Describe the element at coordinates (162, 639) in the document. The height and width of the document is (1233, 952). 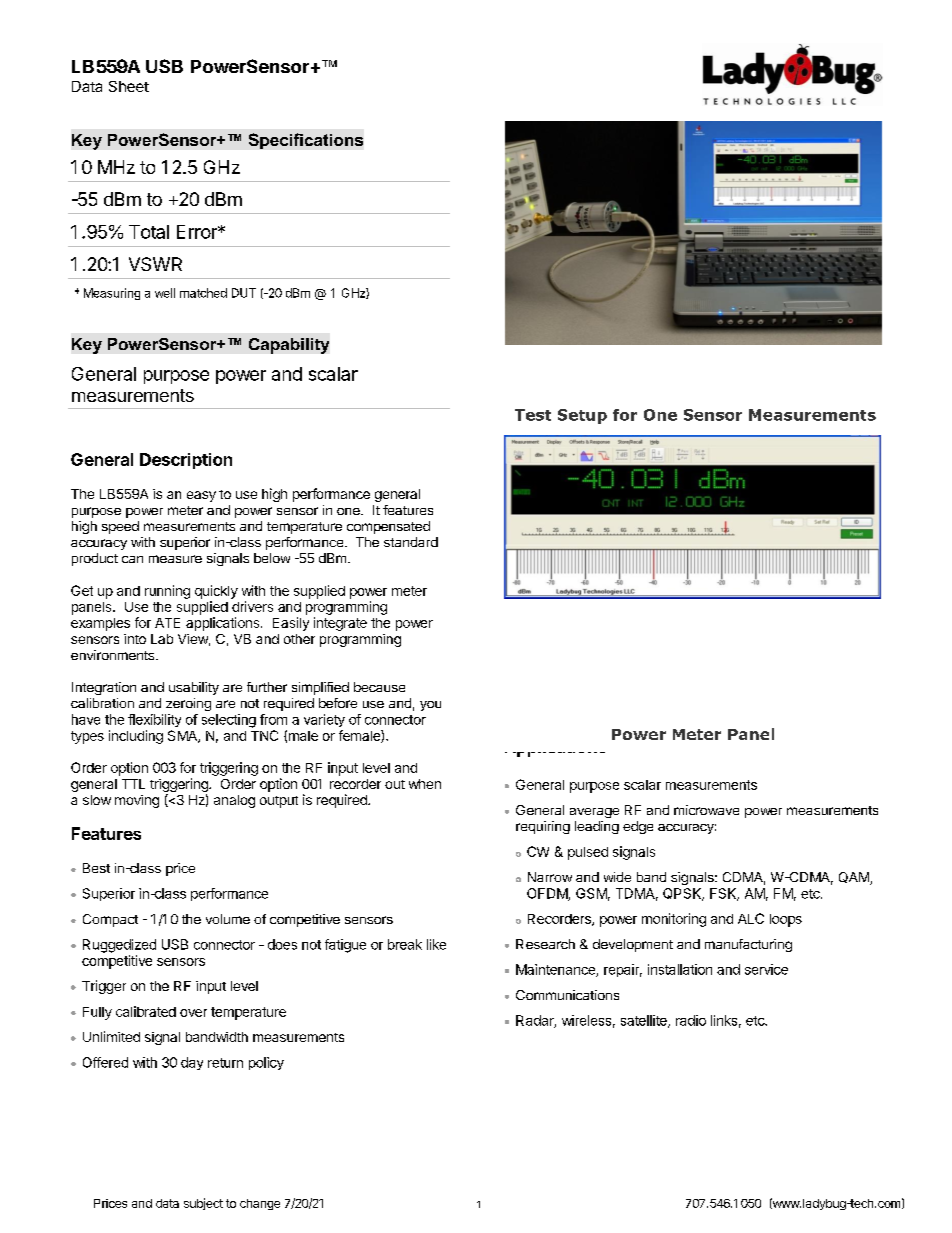
I see `Lab` at that location.
